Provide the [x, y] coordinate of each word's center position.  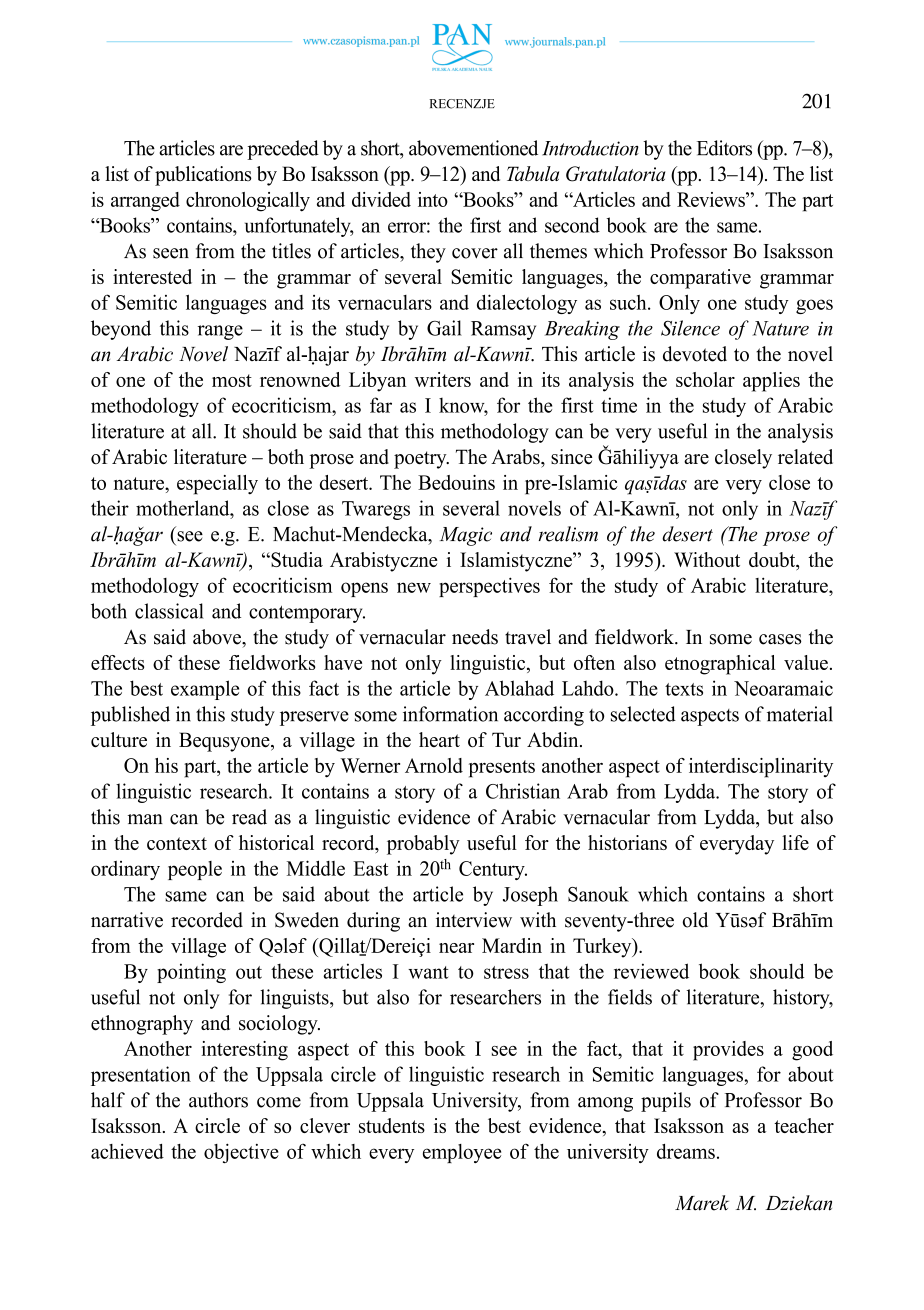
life [795, 842]
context [177, 843]
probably [423, 845]
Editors [724, 148]
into [433, 199]
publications [203, 176]
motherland [184, 508]
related [805, 457]
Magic [466, 536]
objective [241, 1153]
